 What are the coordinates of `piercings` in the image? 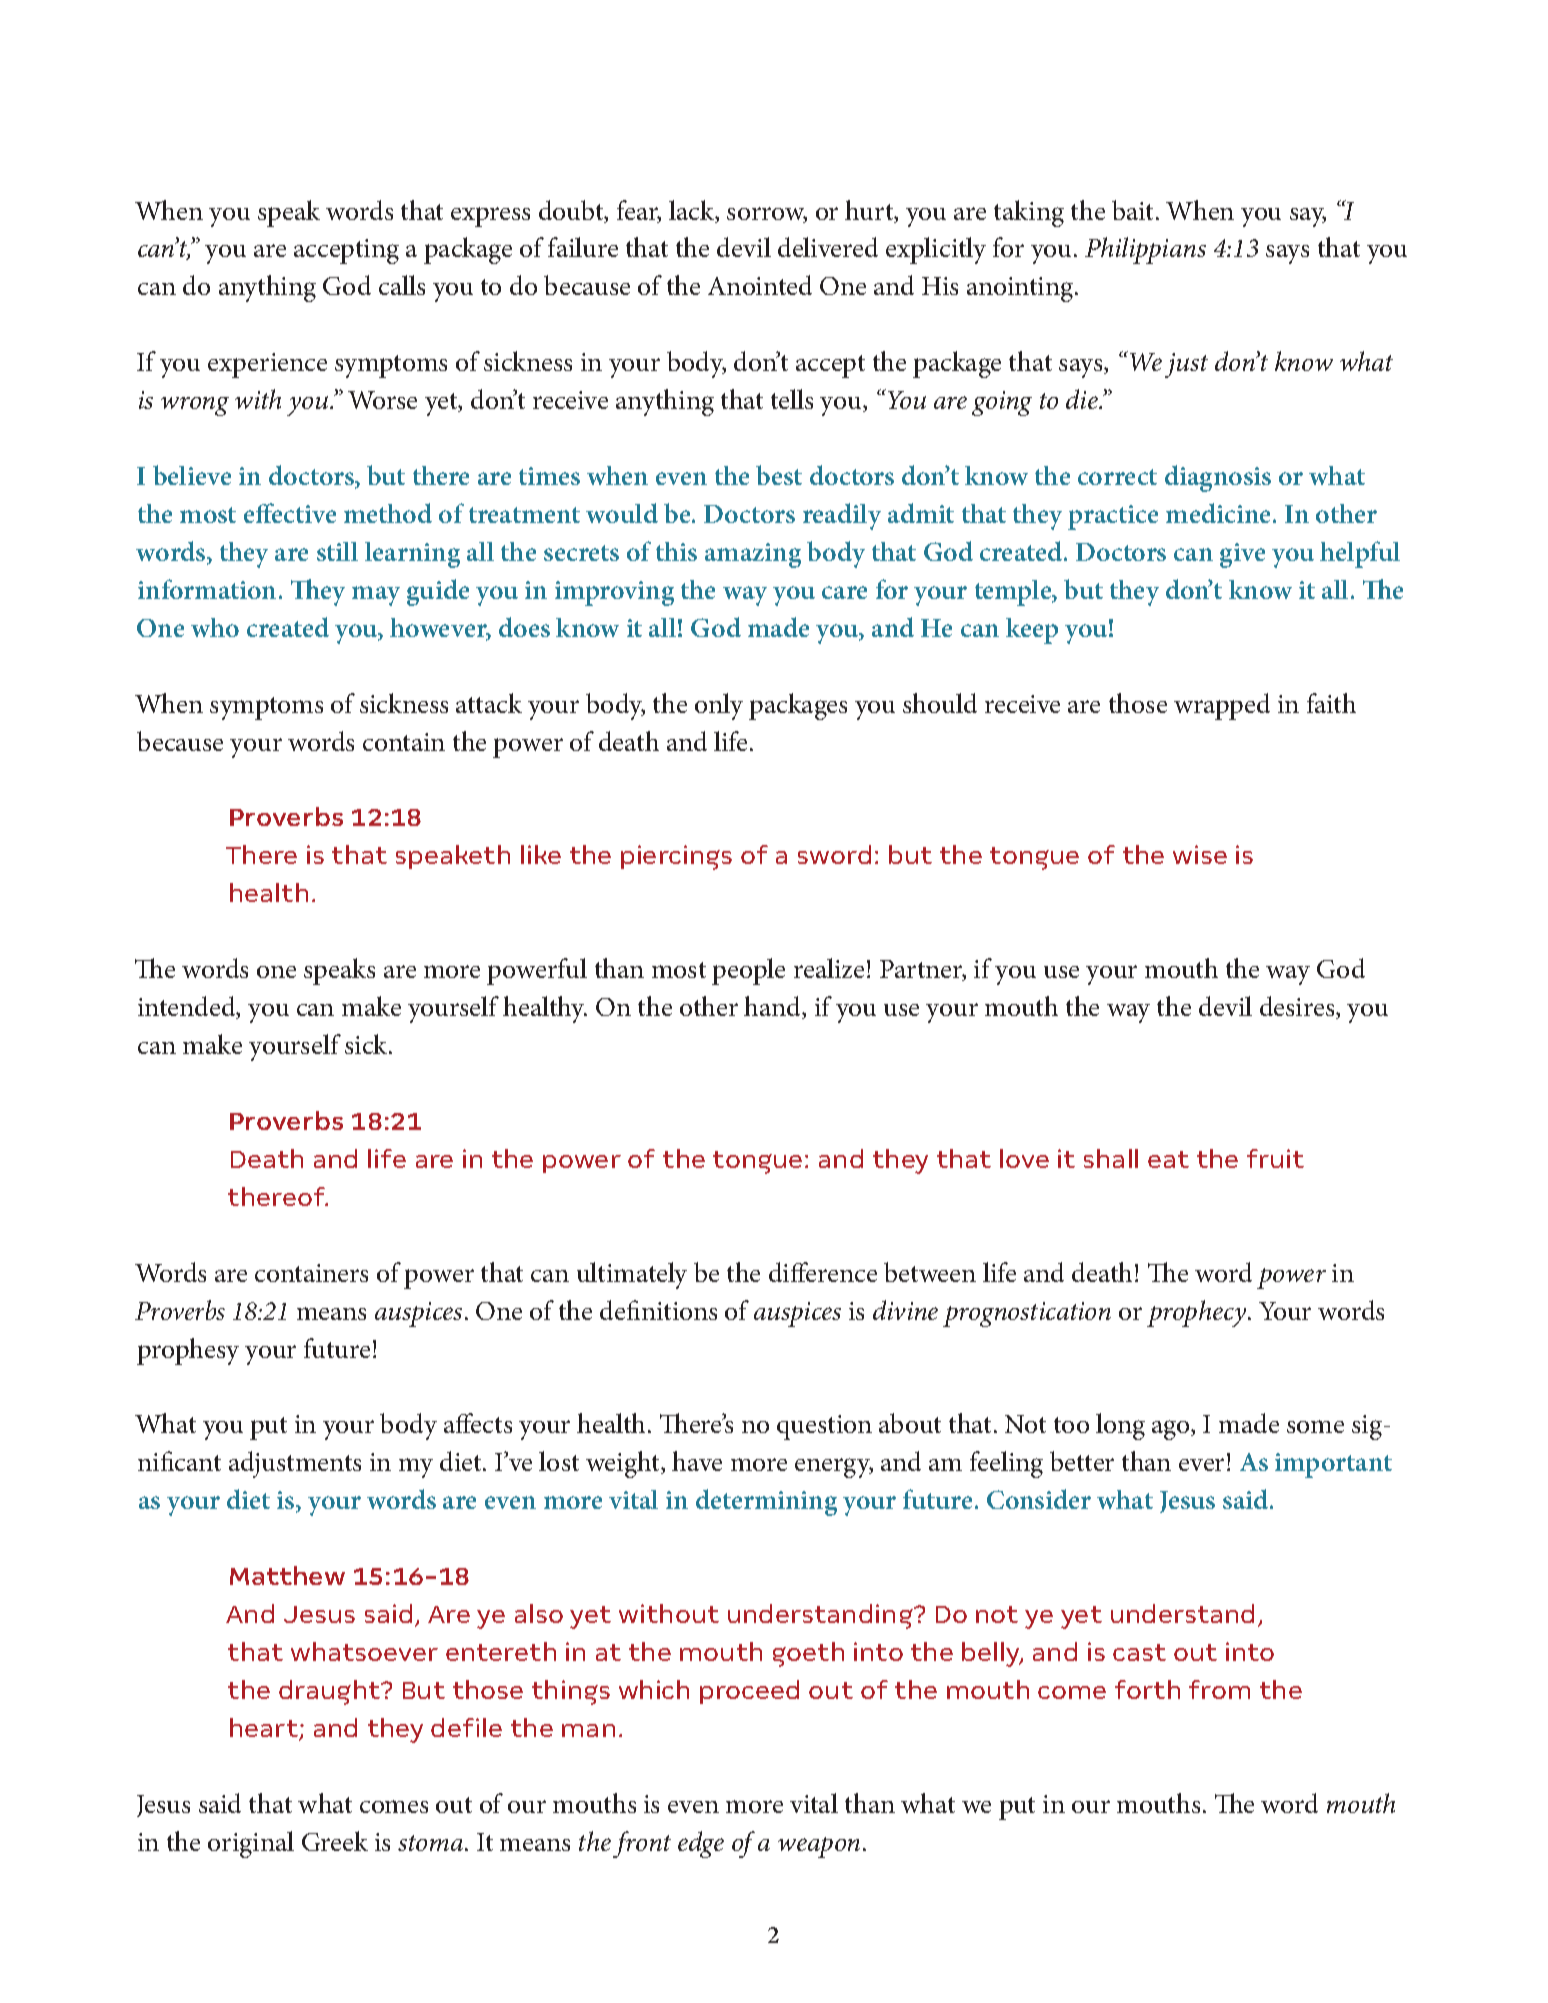 It's located at (676, 857).
